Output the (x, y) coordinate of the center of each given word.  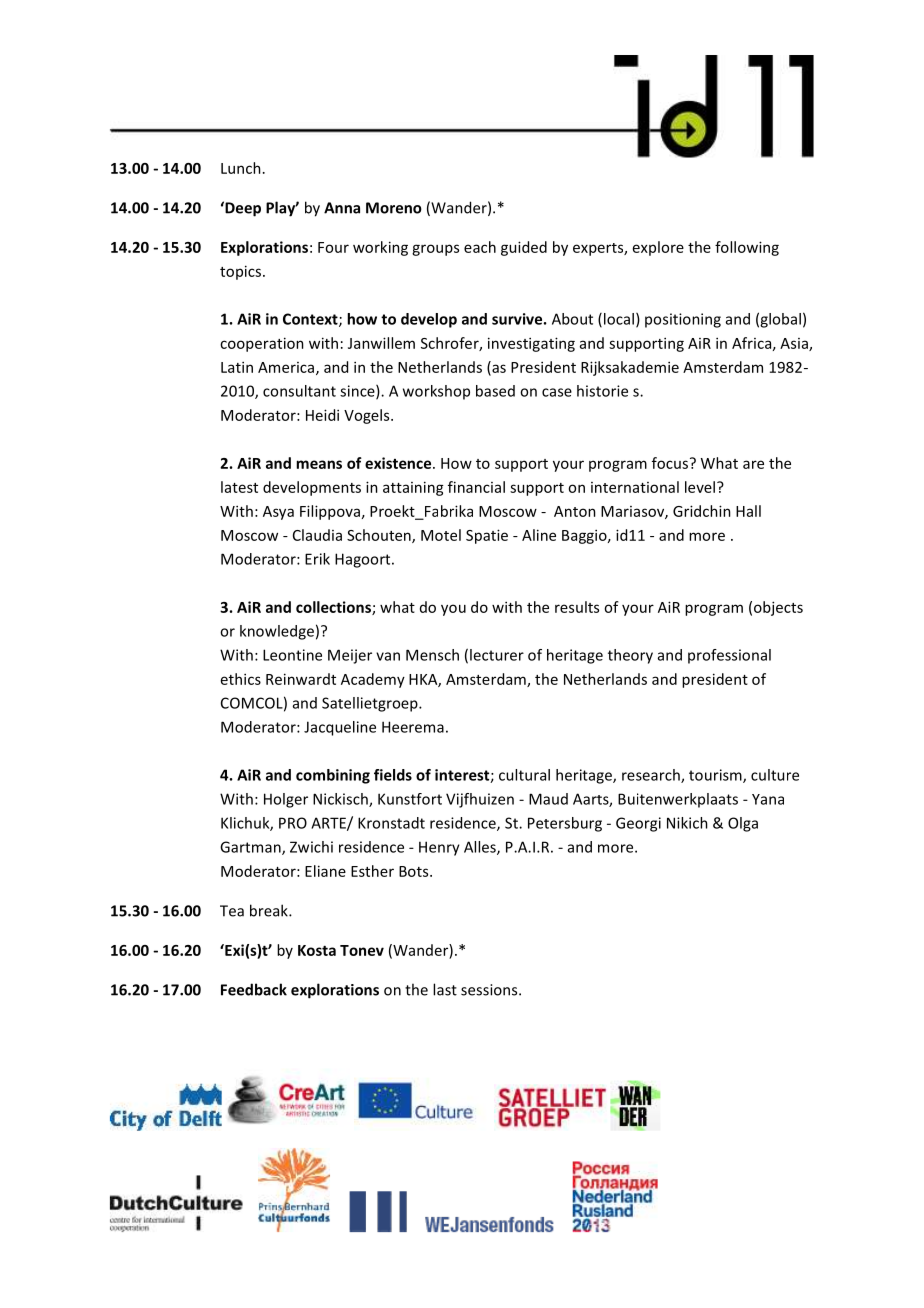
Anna (342, 208)
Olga (743, 824)
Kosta (317, 950)
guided (524, 248)
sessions (490, 990)
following (747, 248)
